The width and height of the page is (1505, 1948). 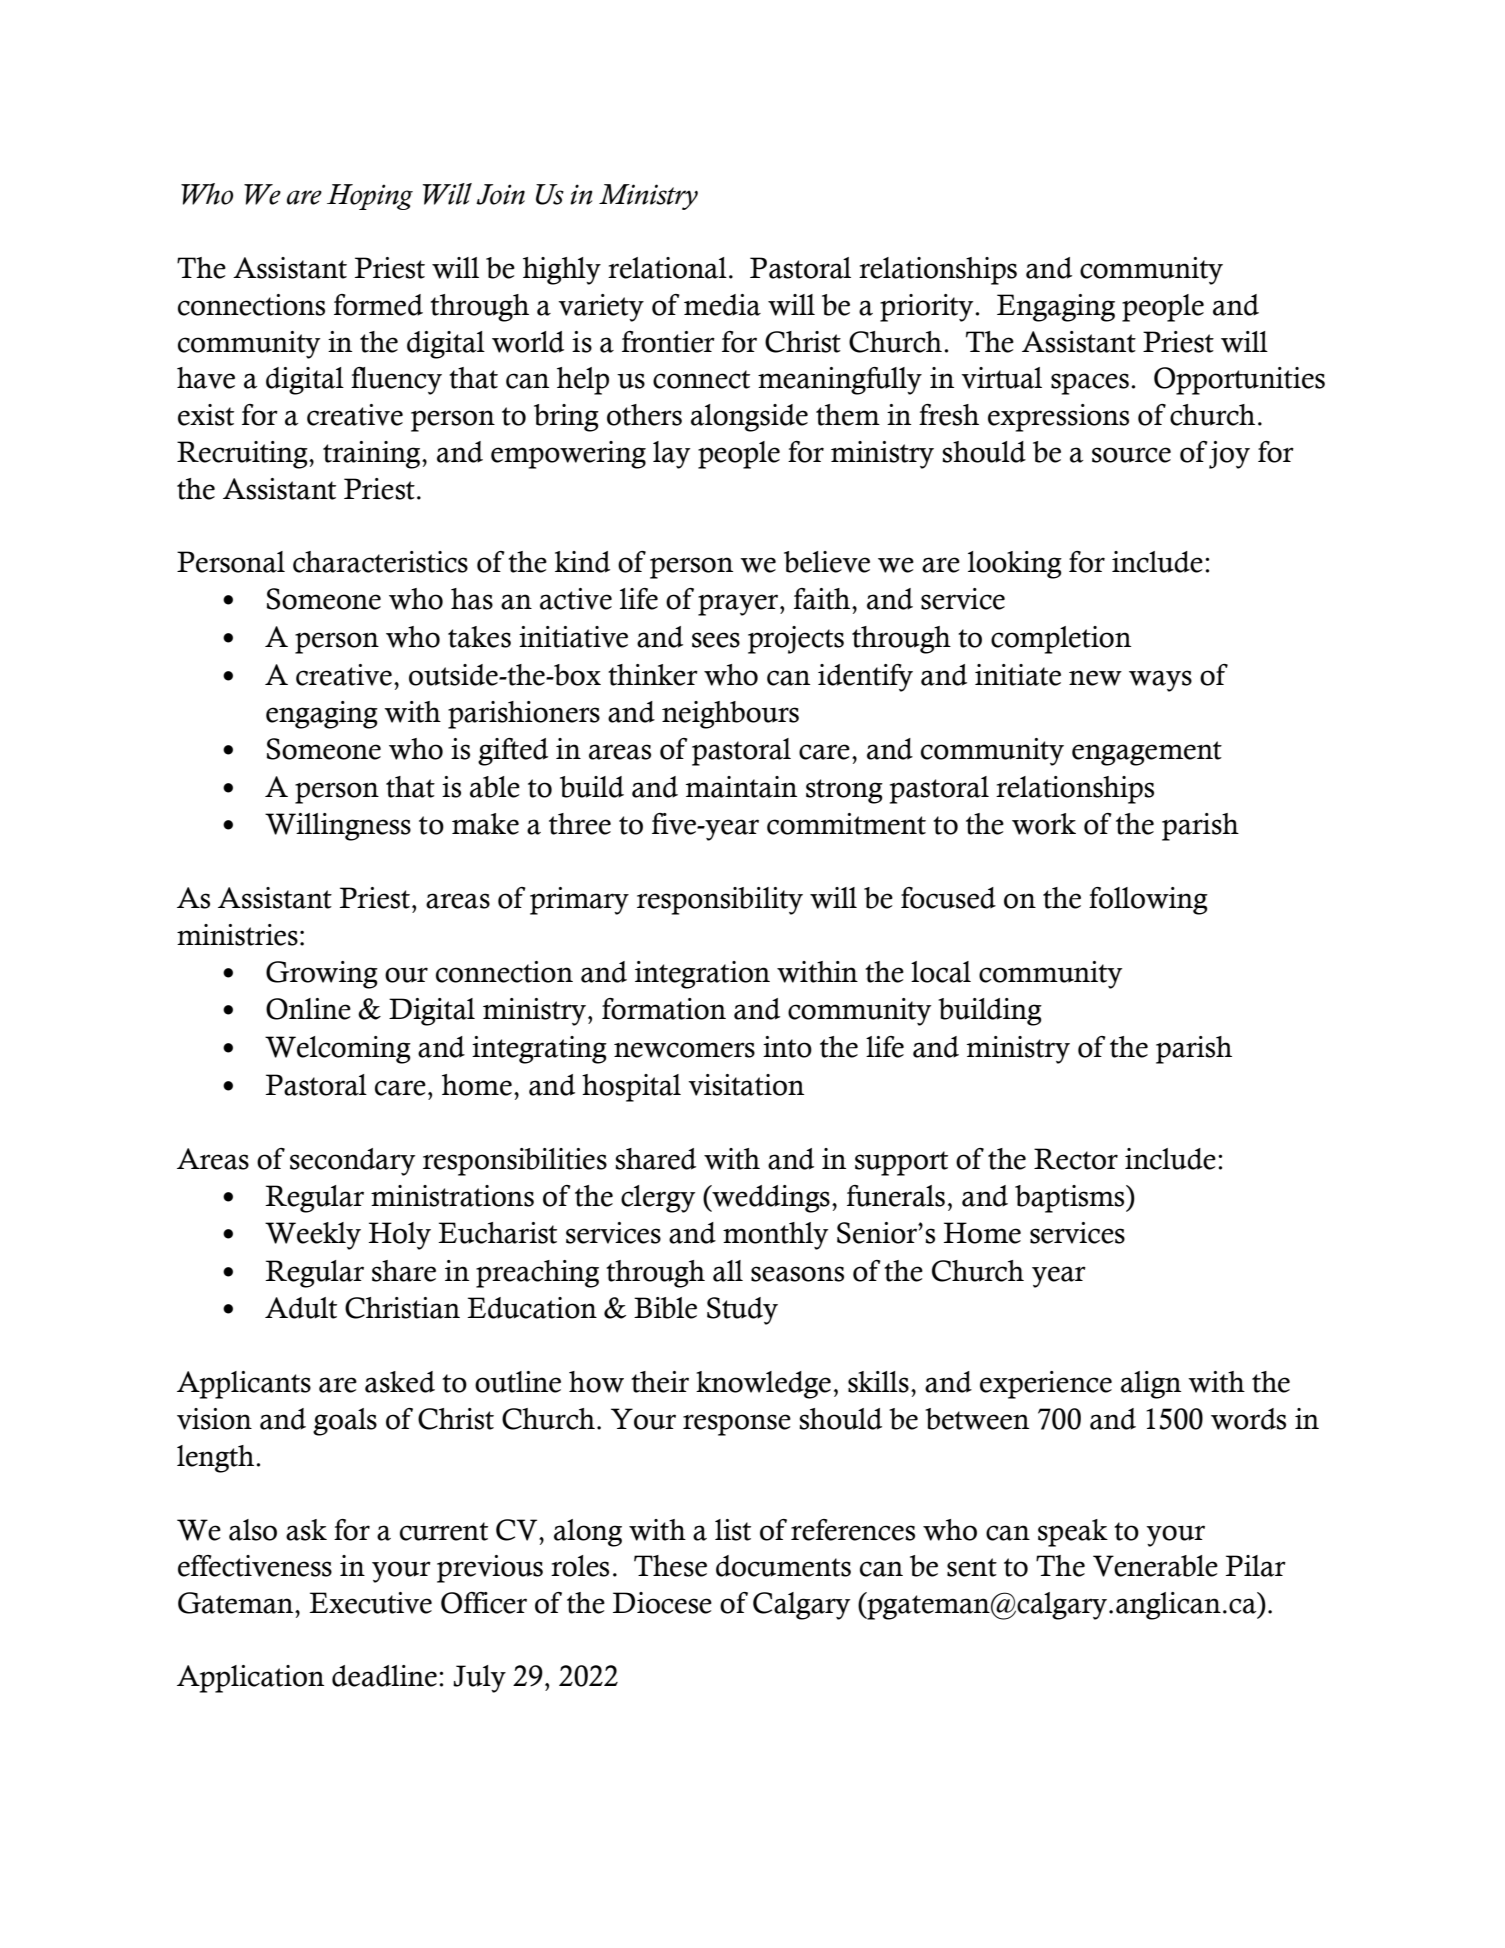 I want to click on following, so click(x=1148, y=901).
